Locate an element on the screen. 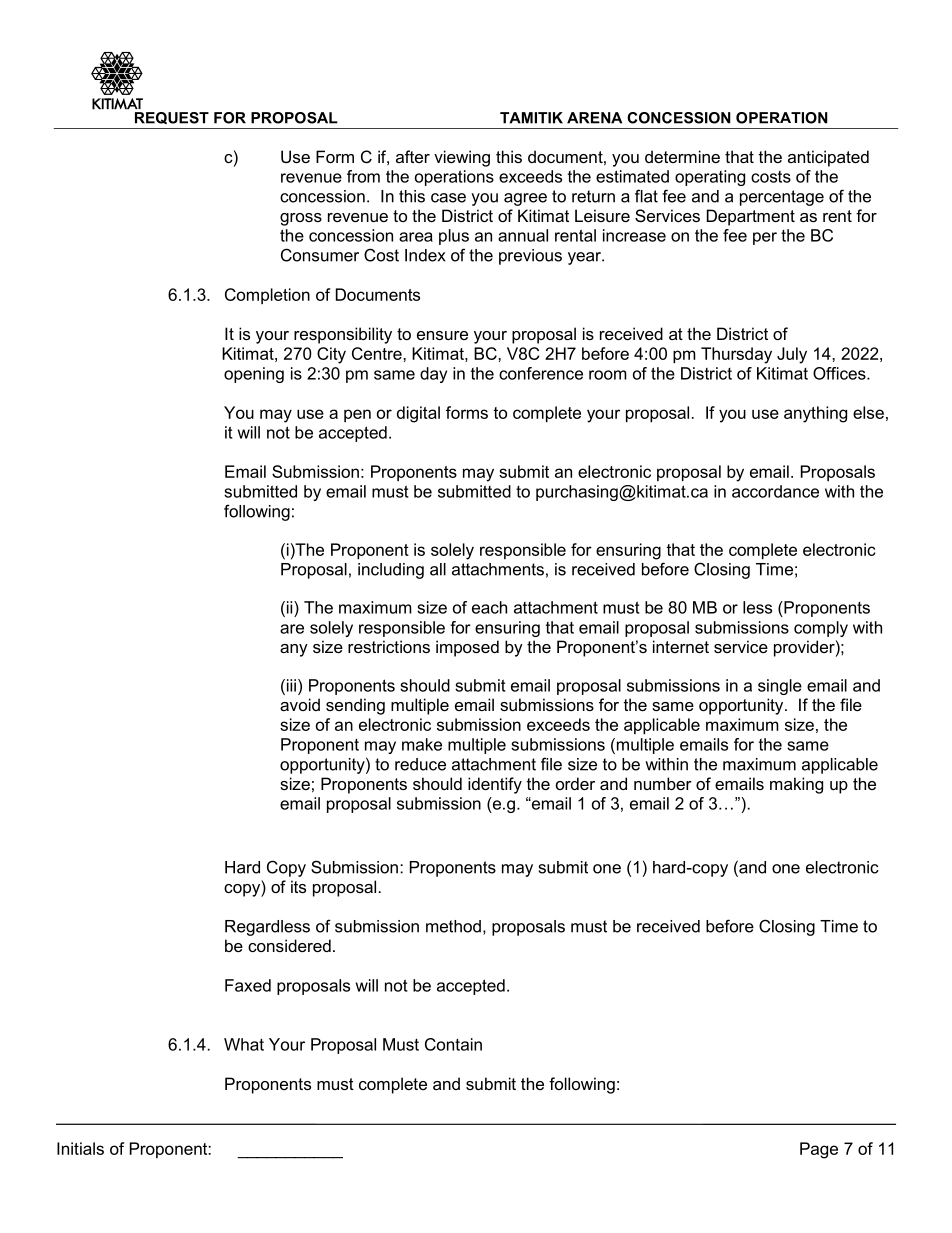 This screenshot has width=952, height=1233. imposed is located at coordinates (467, 648).
